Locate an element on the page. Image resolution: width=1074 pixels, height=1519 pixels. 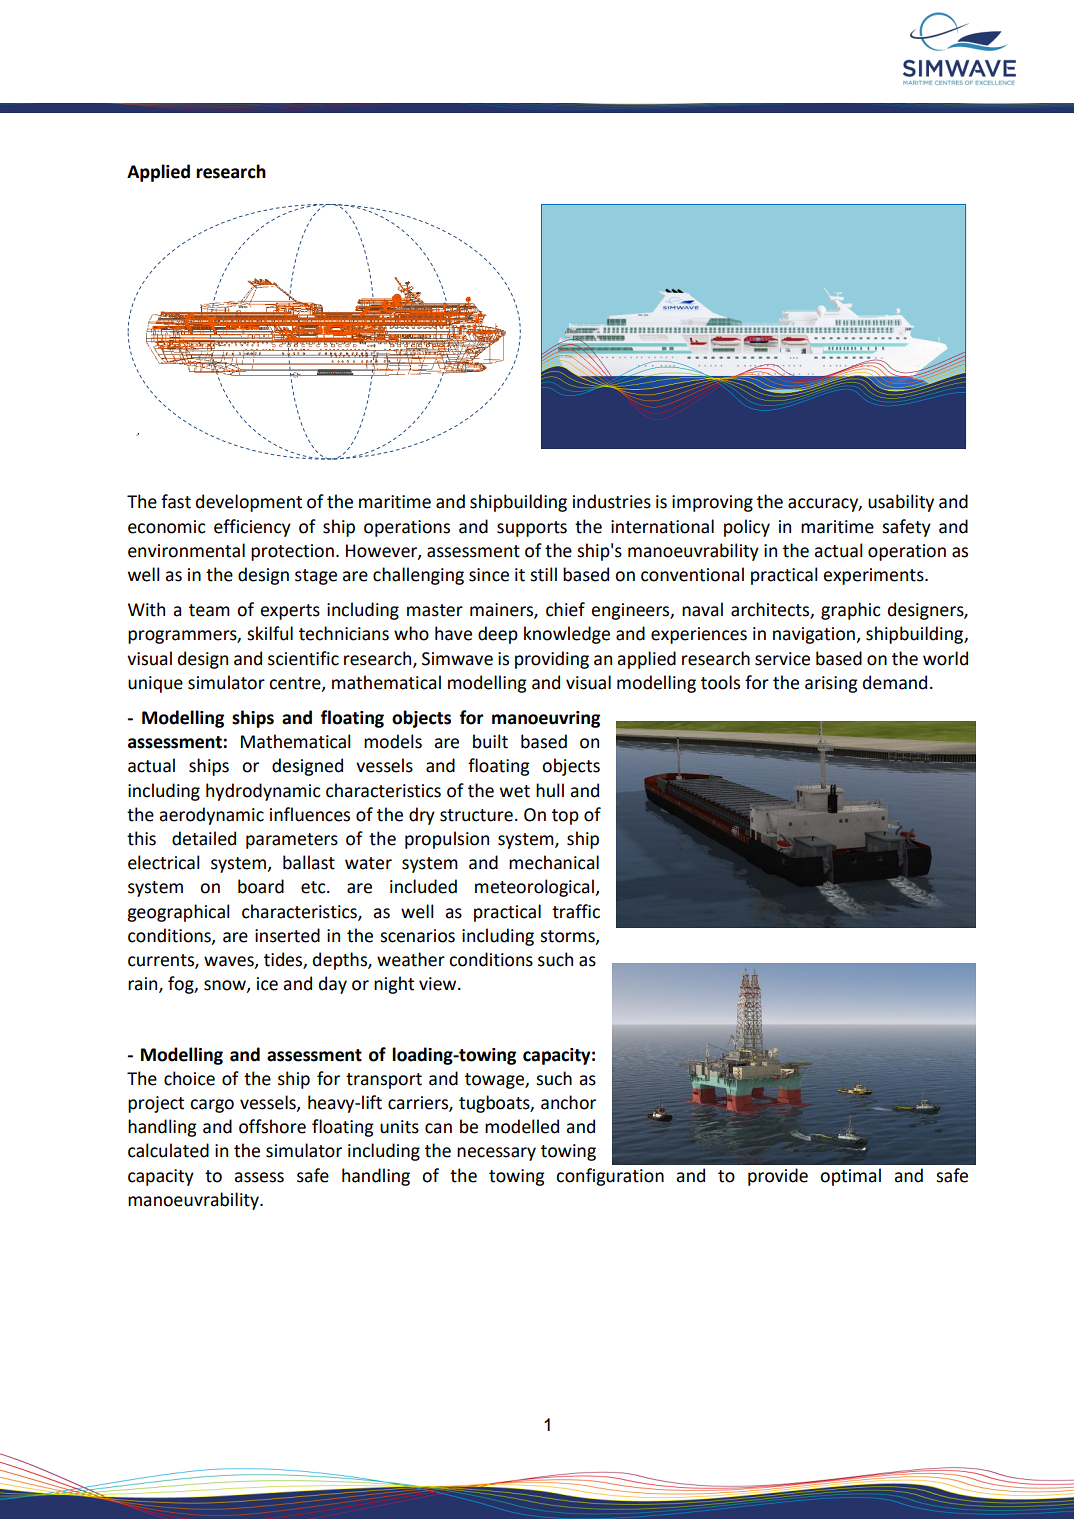
efficiency is located at coordinates (252, 528).
